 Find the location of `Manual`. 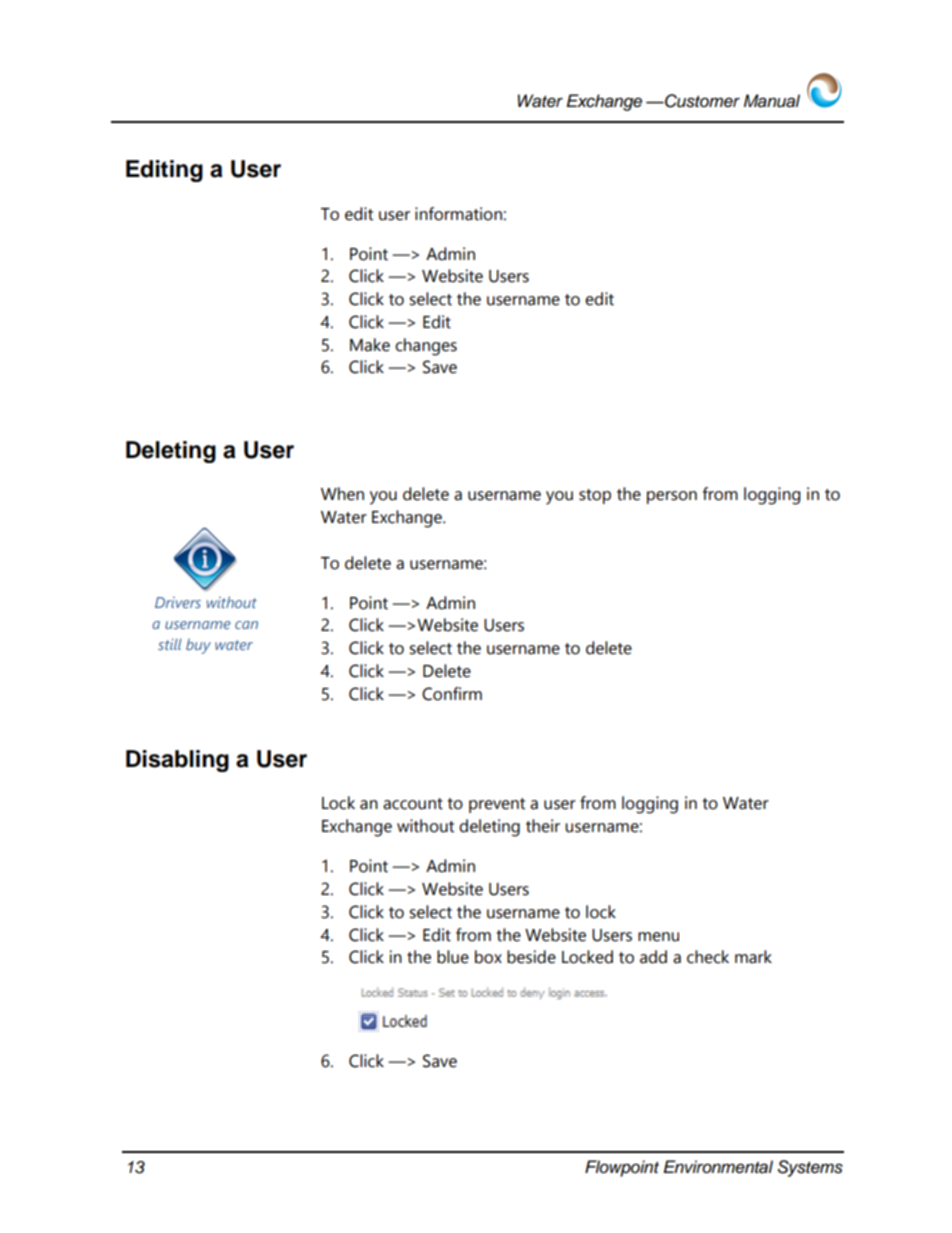

Manual is located at coordinates (772, 101).
